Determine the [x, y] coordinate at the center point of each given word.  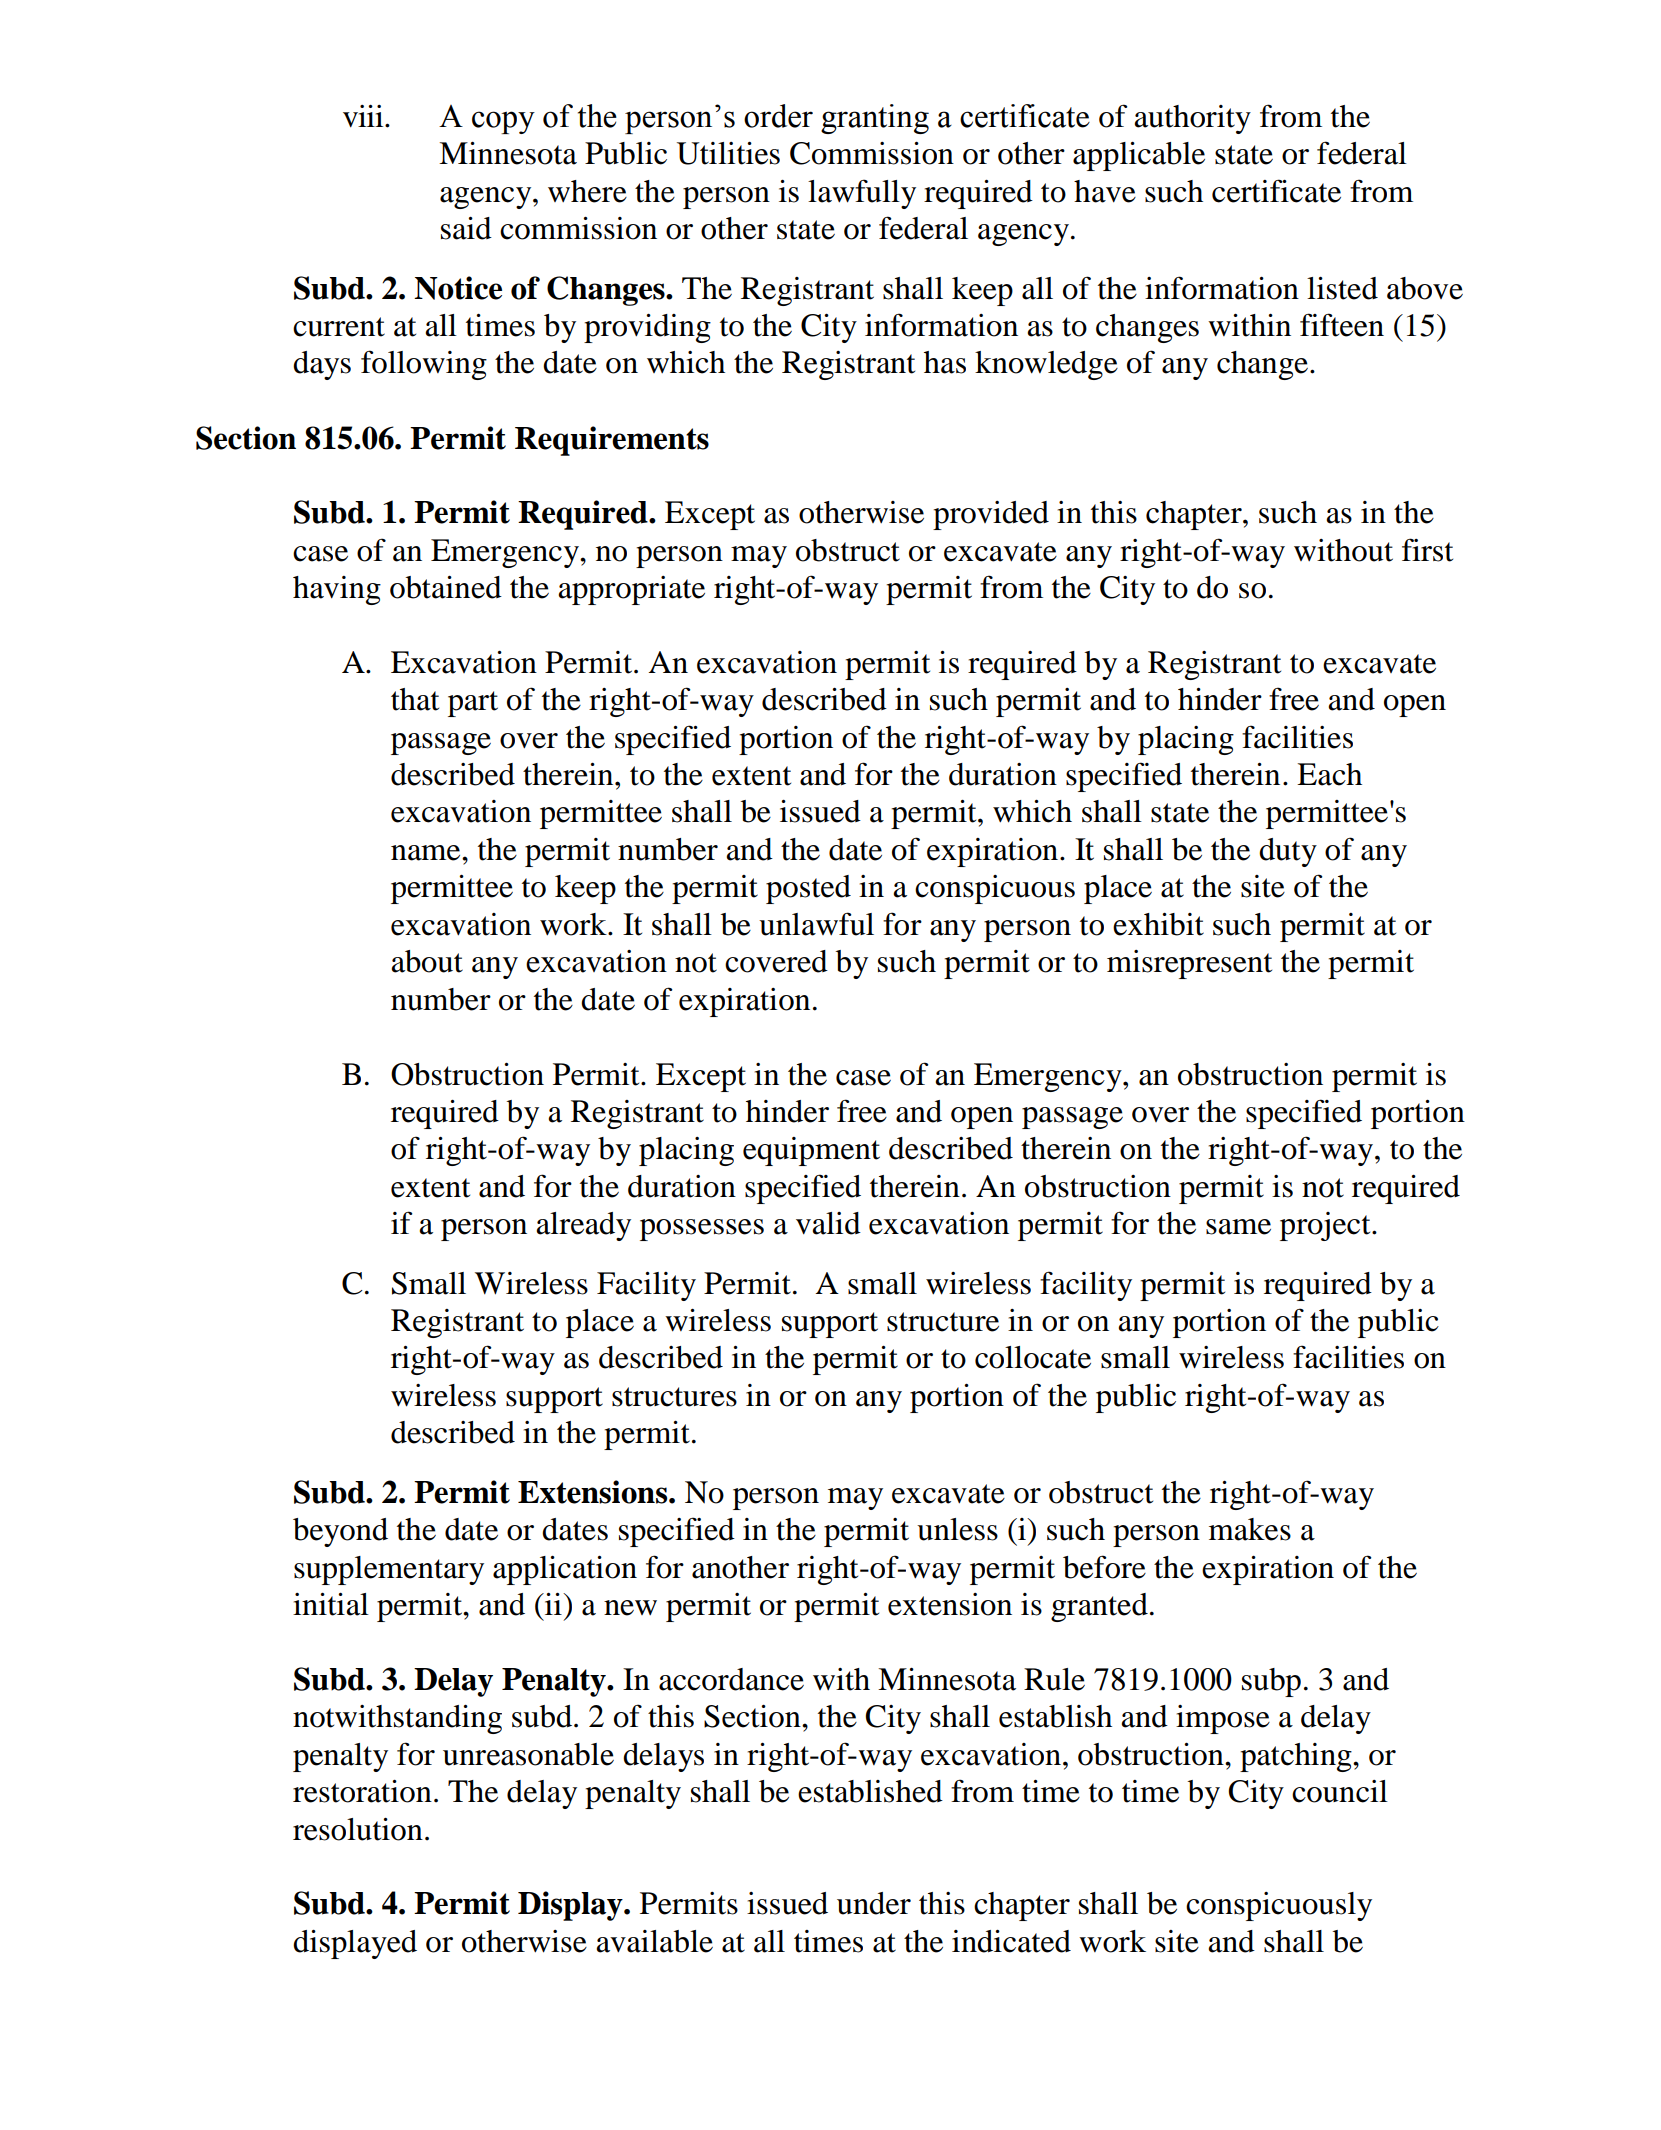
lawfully [862, 194]
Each [1329, 774]
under [874, 1903]
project [1326, 1226]
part [473, 704]
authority [1192, 119]
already [583, 1226]
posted [808, 889]
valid [828, 1223]
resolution [358, 1829]
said [466, 228]
